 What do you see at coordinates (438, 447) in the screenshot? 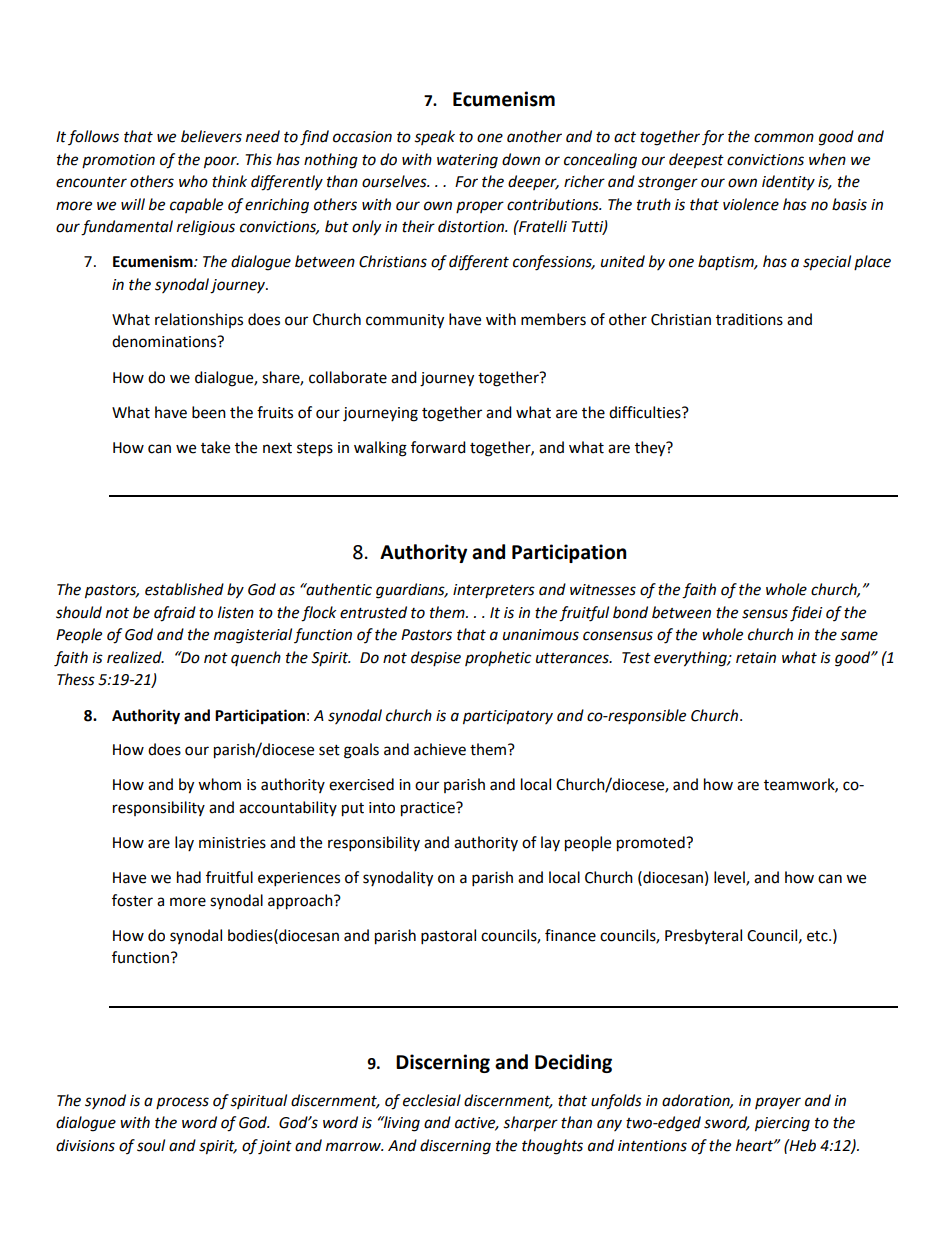
I see `forward` at bounding box center [438, 447].
